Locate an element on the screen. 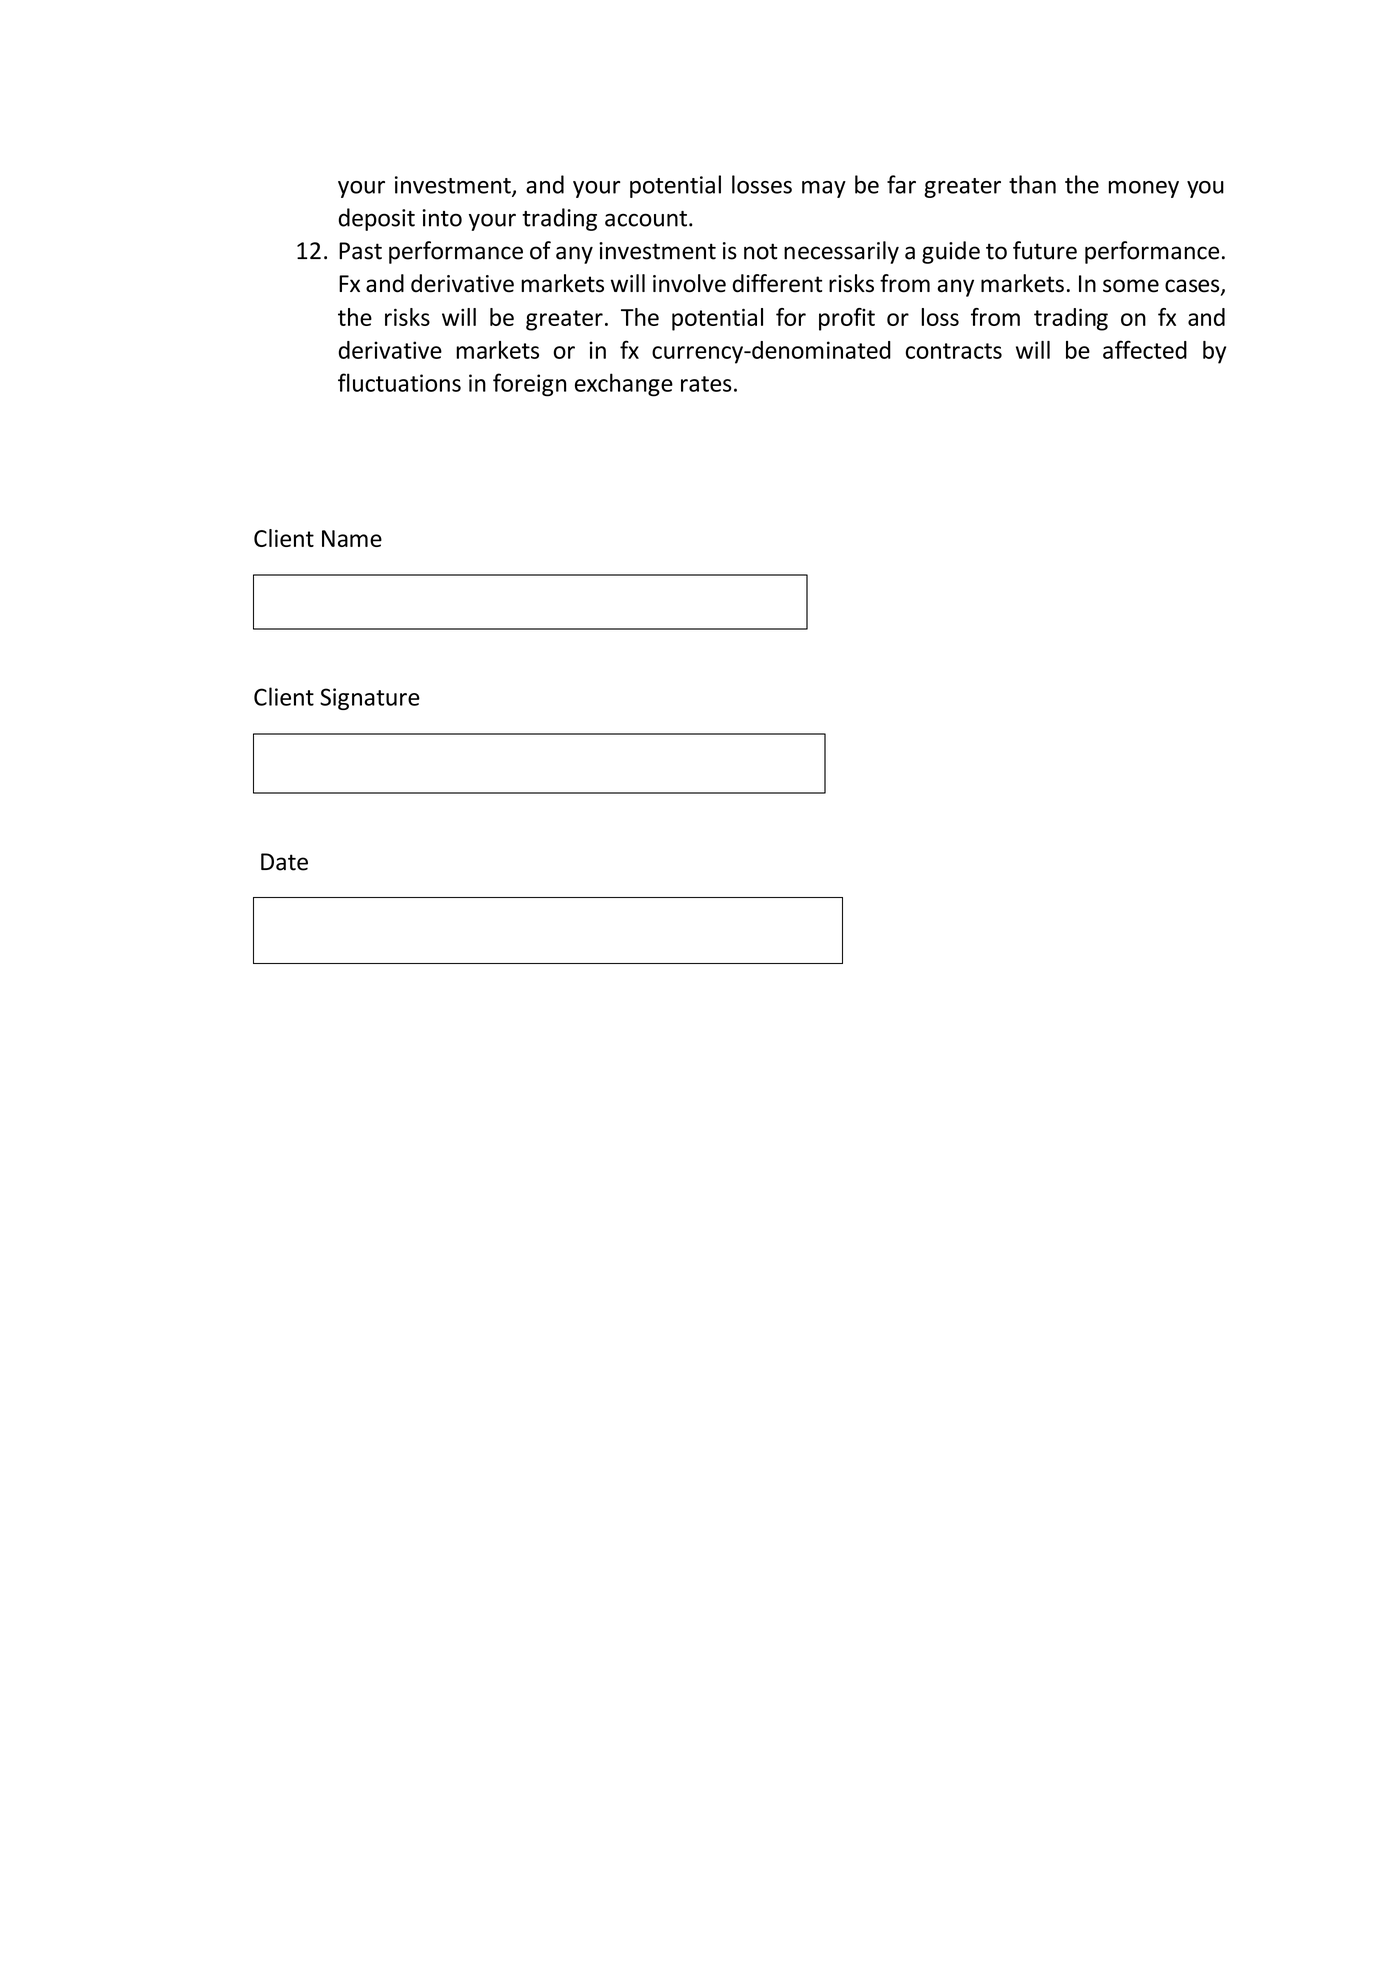 This screenshot has height=1973, width=1395. fluctuations is located at coordinates (399, 382).
